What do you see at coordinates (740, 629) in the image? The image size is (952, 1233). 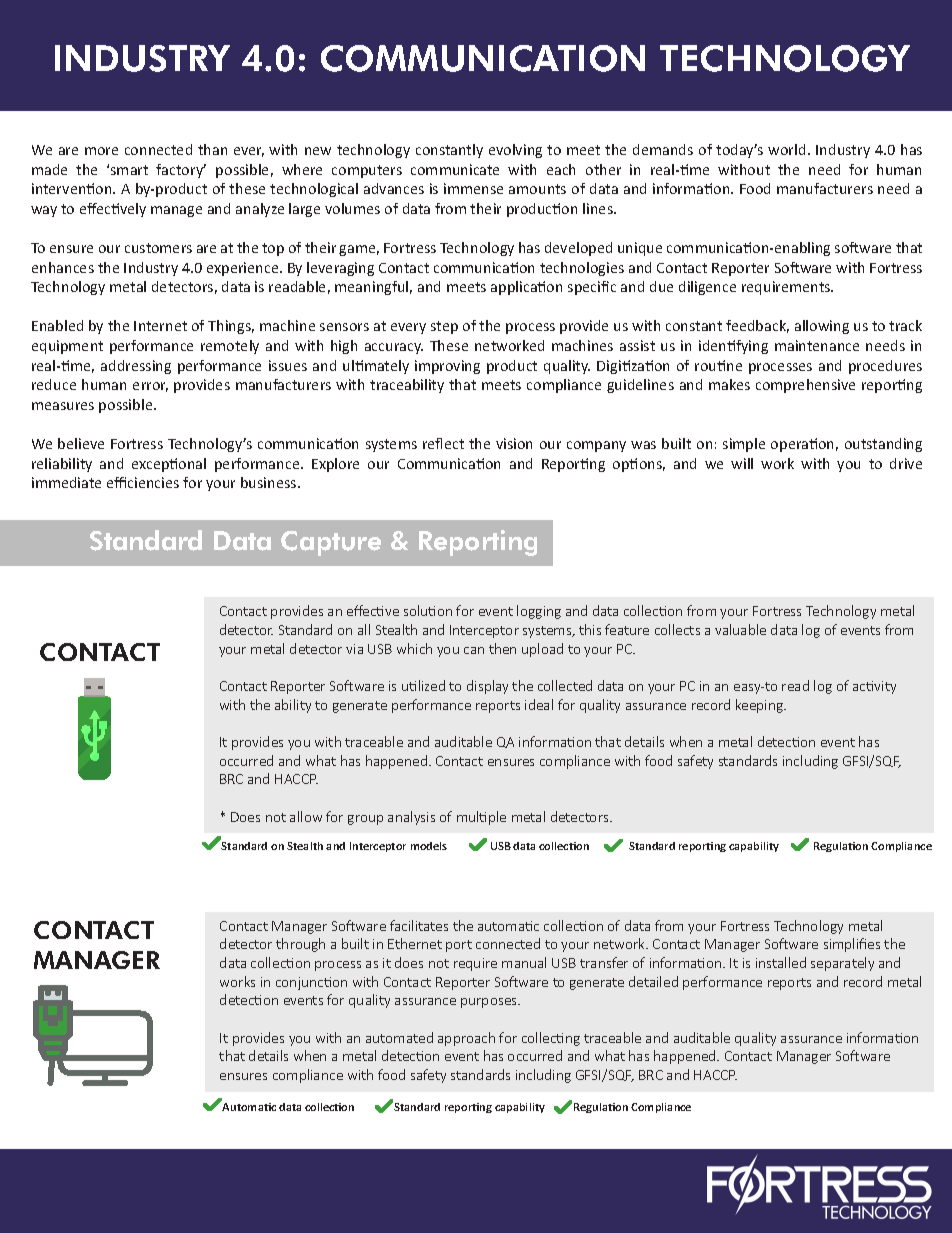 I see `valuable` at bounding box center [740, 629].
